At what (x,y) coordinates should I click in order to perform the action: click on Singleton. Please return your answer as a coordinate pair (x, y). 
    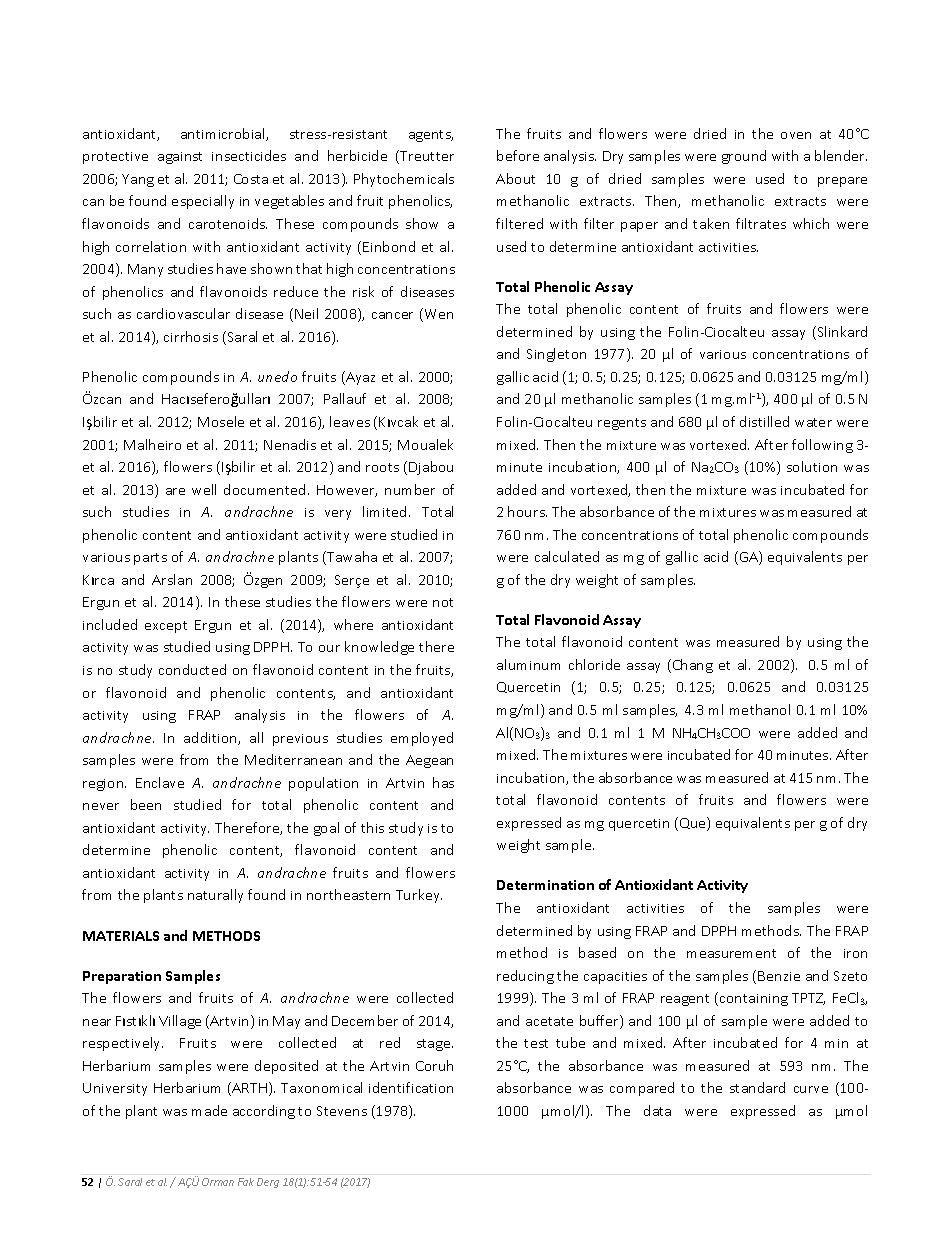
    Looking at the image, I should click on (556, 355).
